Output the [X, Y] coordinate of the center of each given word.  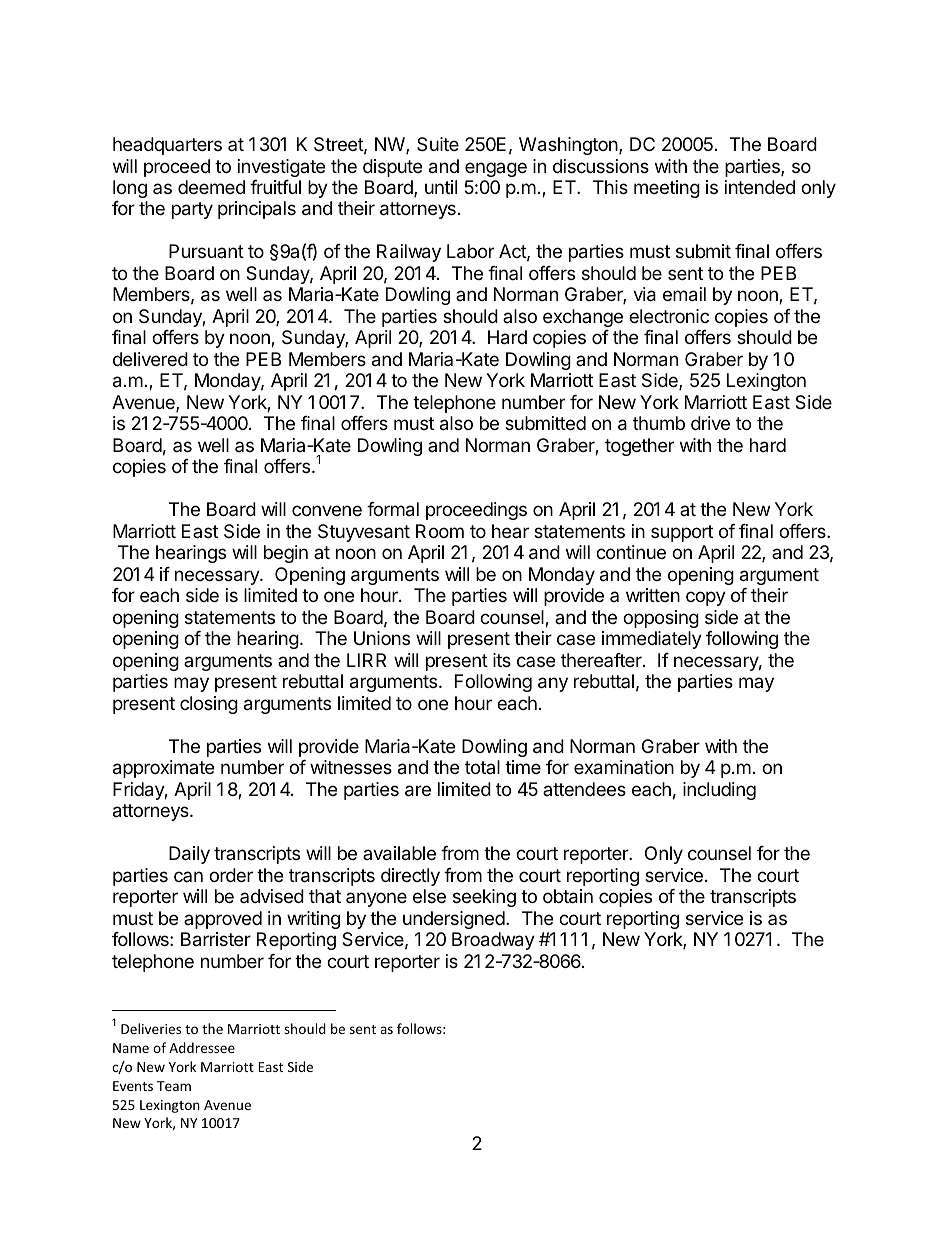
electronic [669, 316]
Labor [470, 251]
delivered [150, 359]
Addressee [202, 1047]
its [502, 660]
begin [286, 554]
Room [440, 531]
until [441, 187]
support [682, 533]
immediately [652, 640]
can [188, 876]
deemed [211, 187]
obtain [568, 896]
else [429, 896]
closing [209, 705]
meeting [667, 189]
